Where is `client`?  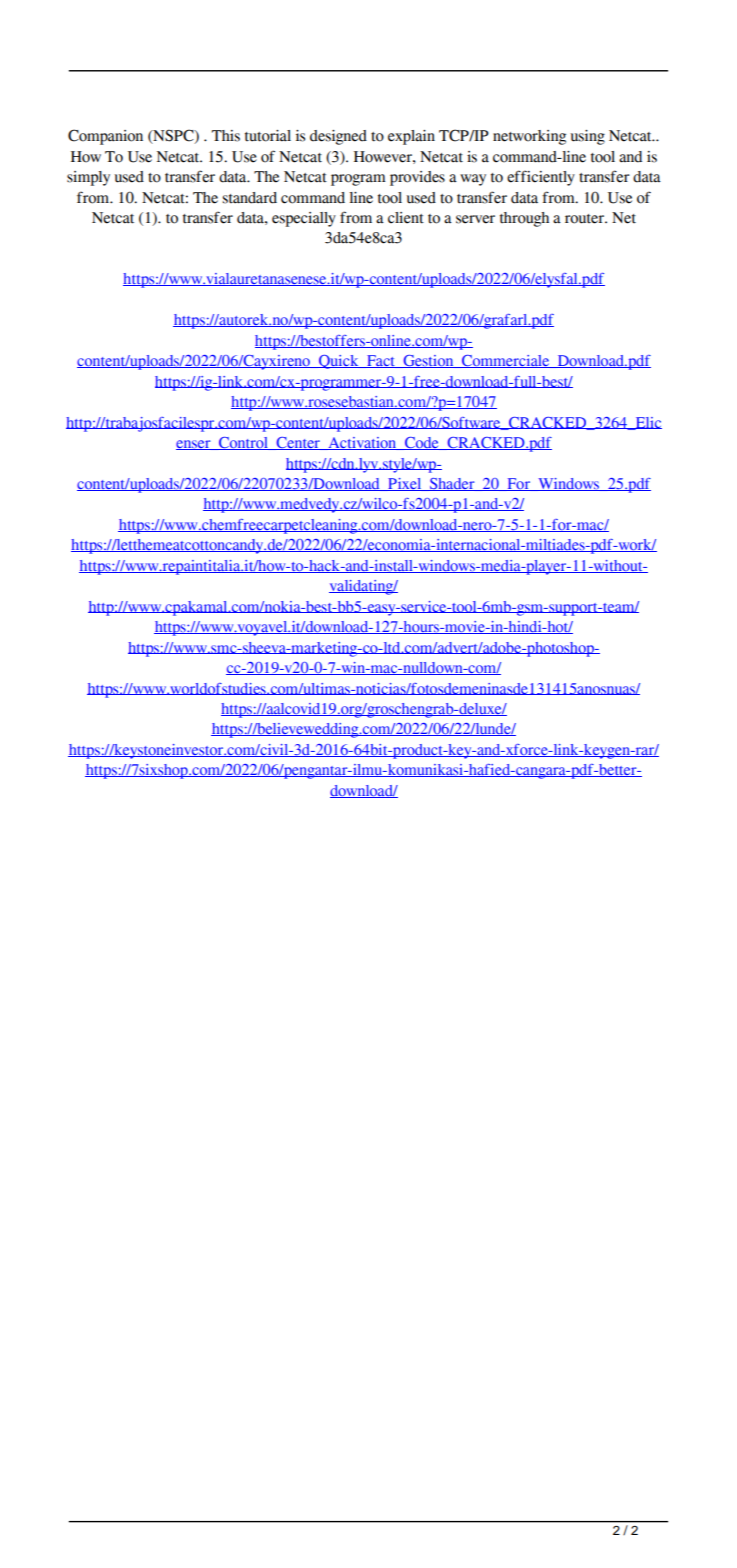 client is located at coordinates (406, 218).
